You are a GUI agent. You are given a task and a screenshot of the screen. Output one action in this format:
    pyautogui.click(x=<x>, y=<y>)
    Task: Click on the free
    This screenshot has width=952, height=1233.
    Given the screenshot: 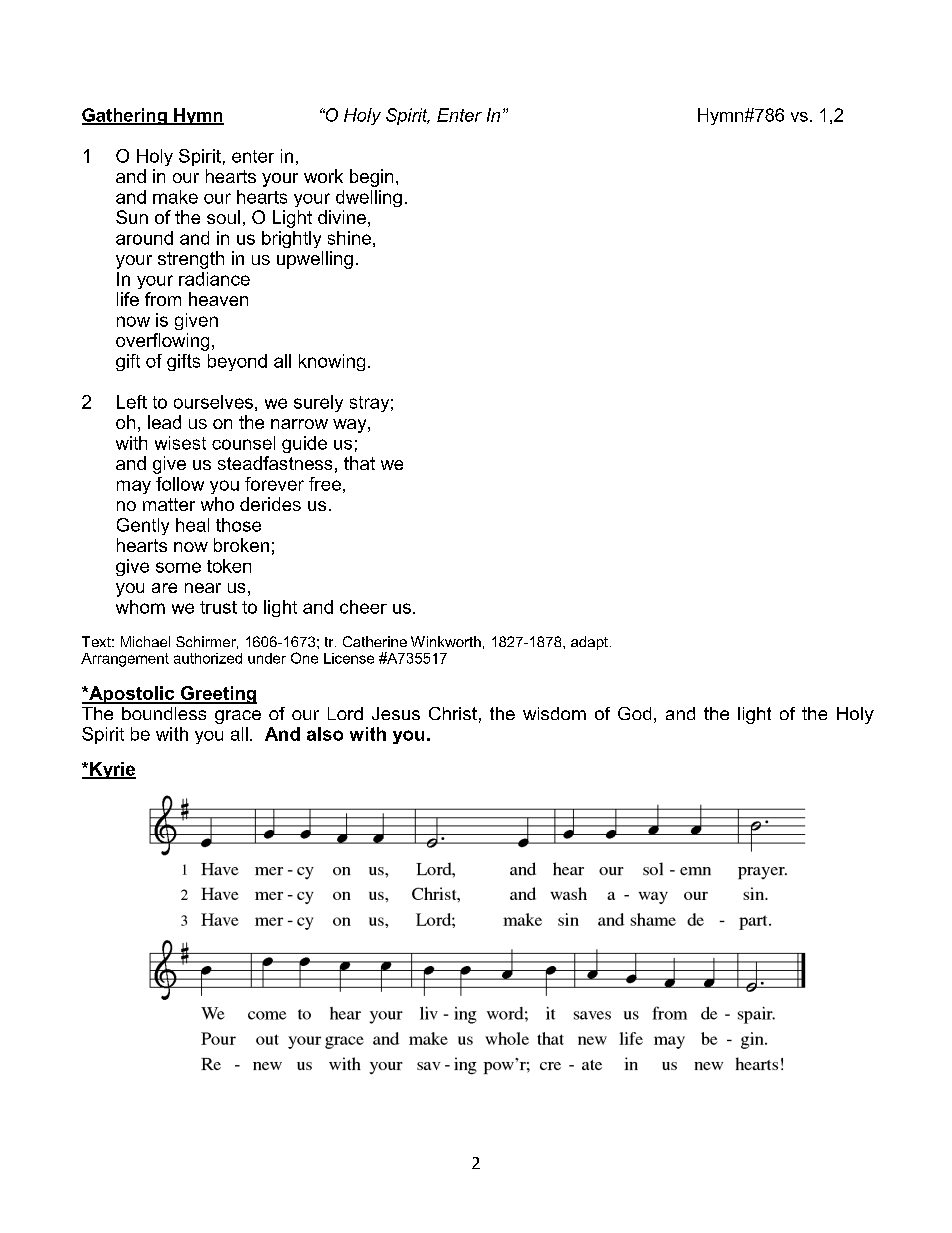 What is the action you would take?
    pyautogui.click(x=325, y=484)
